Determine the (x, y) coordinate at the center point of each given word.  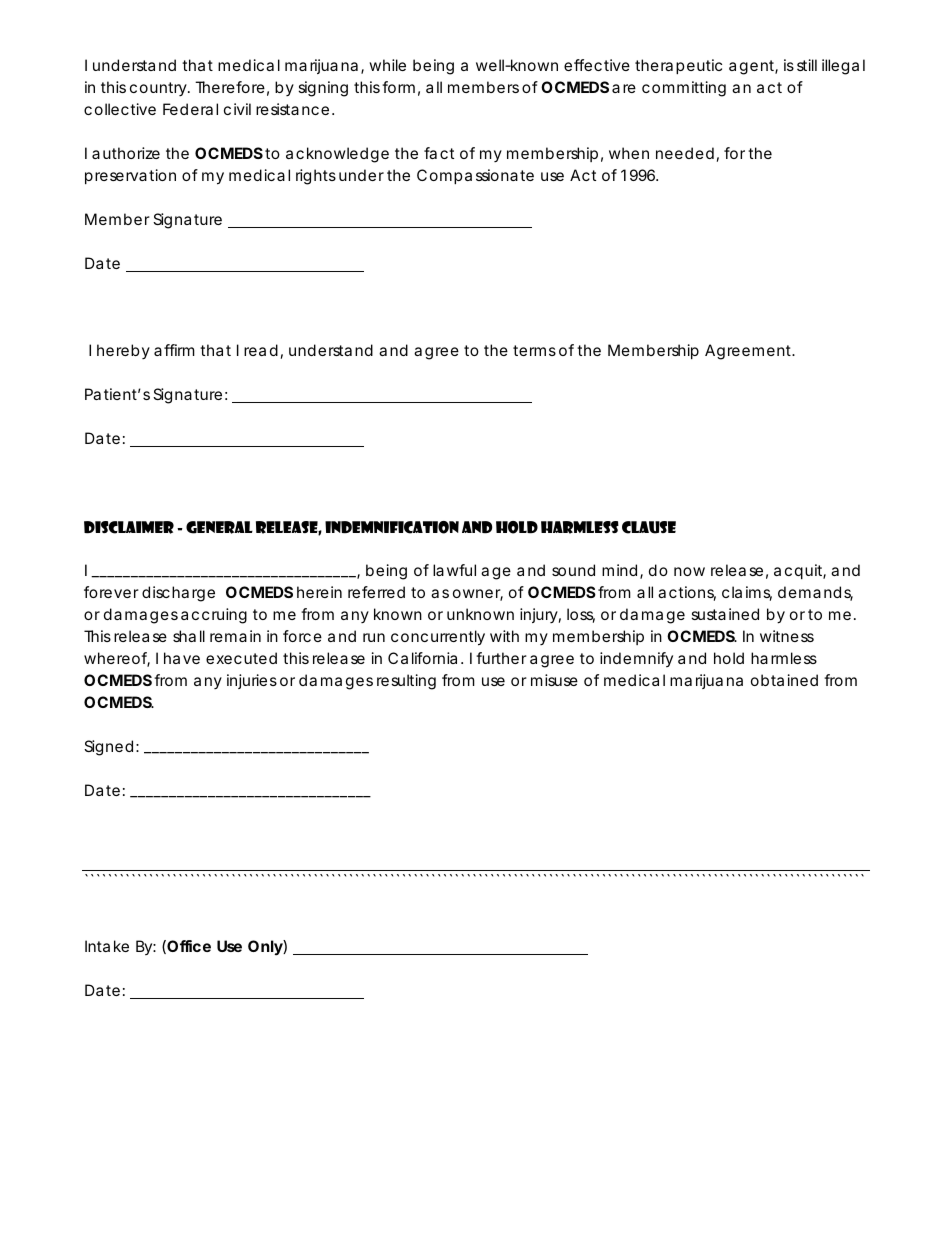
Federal (190, 109)
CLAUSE (649, 527)
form (398, 87)
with (504, 636)
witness (787, 636)
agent (753, 67)
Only (266, 948)
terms (534, 350)
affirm (174, 350)
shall (189, 636)
